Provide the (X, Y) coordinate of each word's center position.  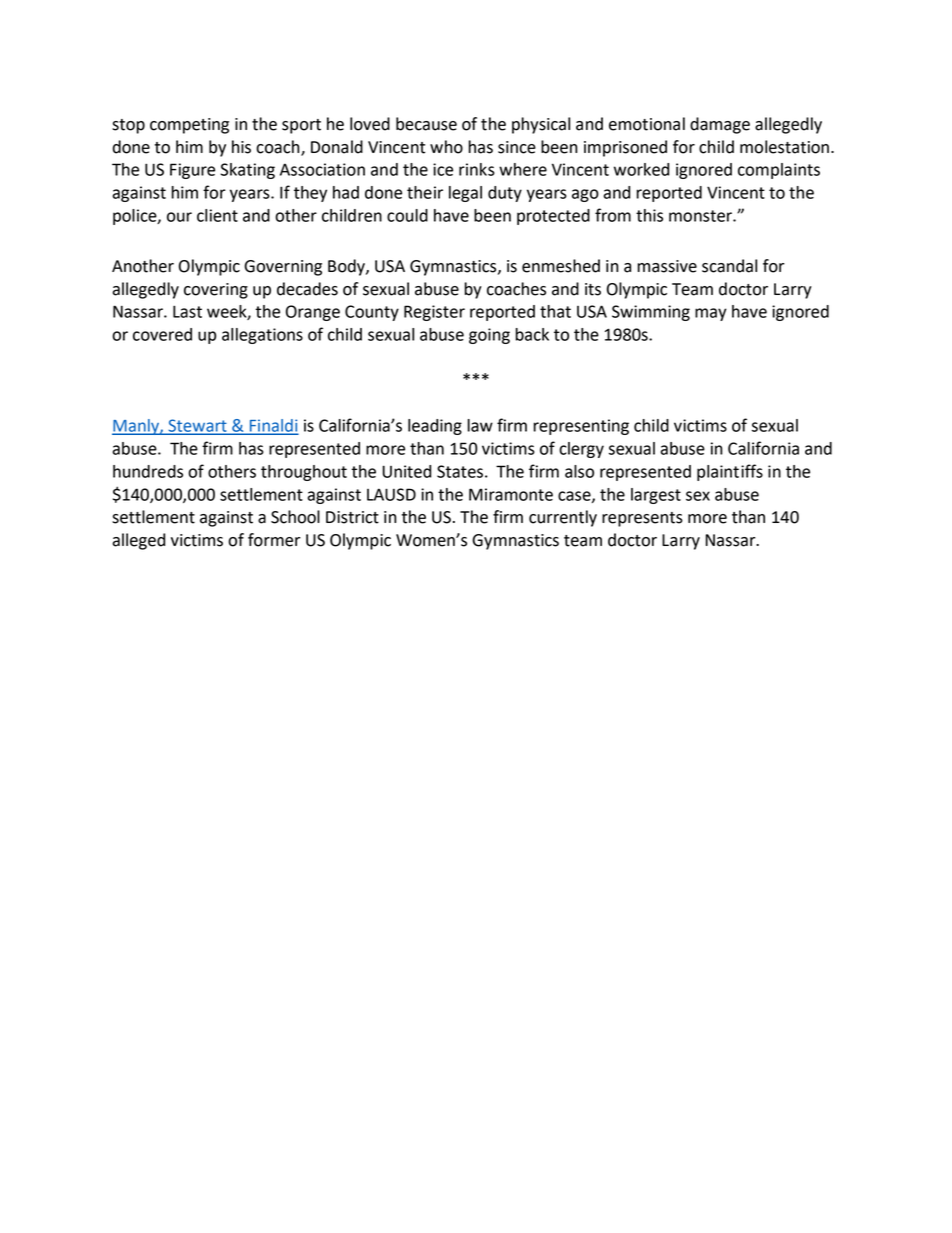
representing (581, 427)
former (274, 540)
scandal (729, 266)
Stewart (197, 426)
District (352, 517)
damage (720, 125)
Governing (283, 268)
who (446, 147)
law (480, 425)
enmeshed (561, 266)
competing (189, 126)
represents (642, 519)
